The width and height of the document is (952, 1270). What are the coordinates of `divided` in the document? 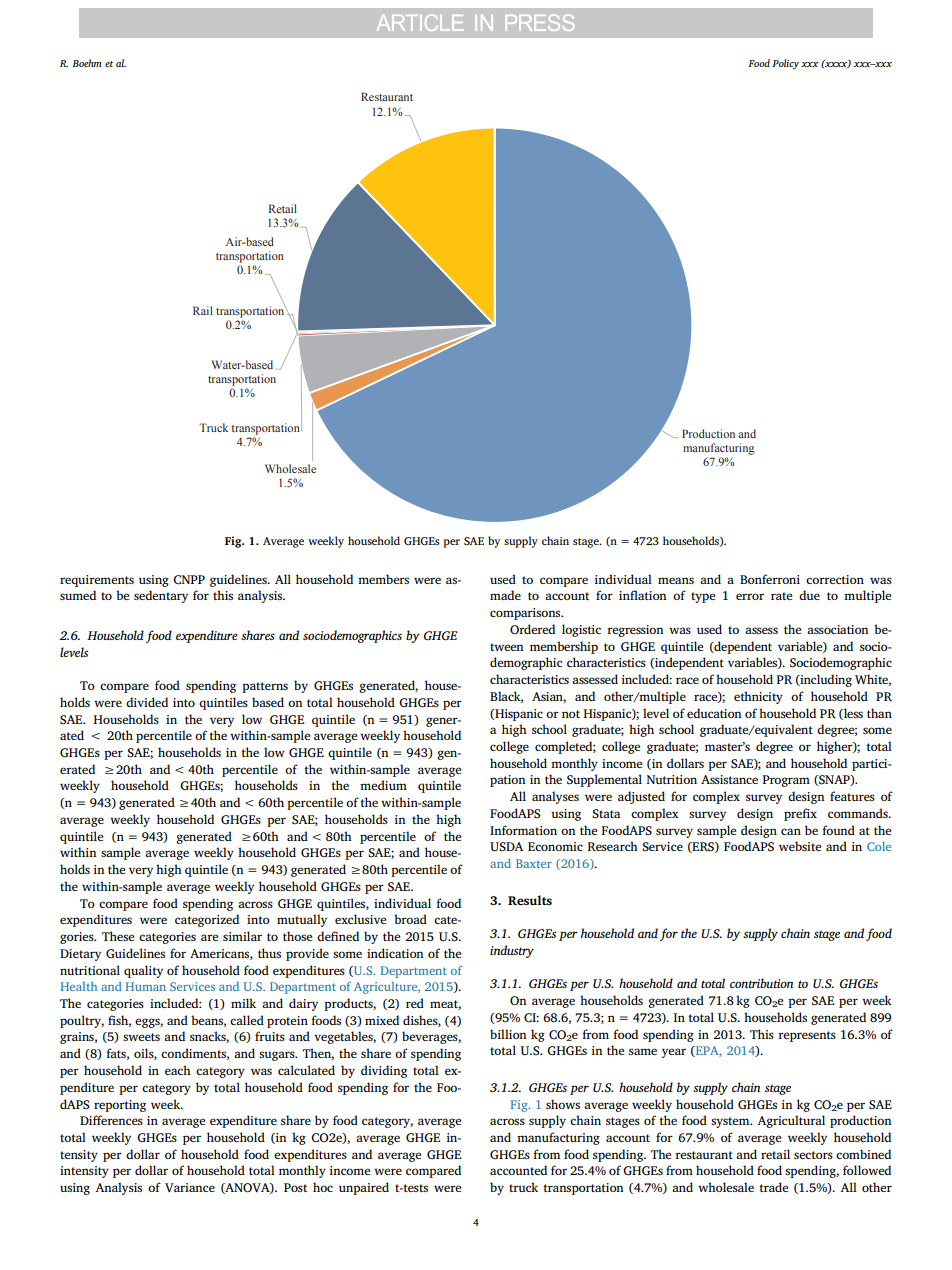 It's located at (147, 702).
